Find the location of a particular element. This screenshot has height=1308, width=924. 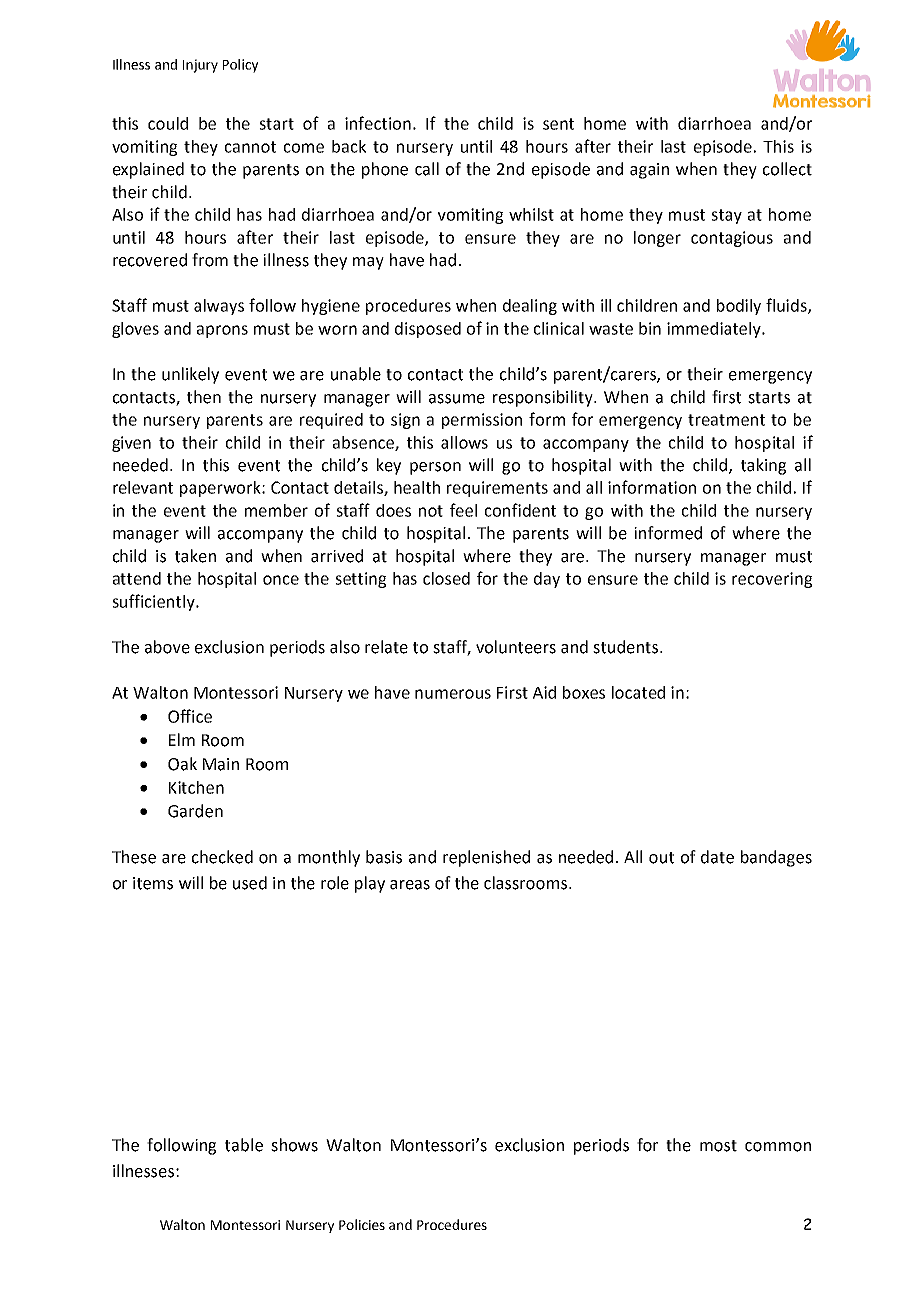

assume is located at coordinates (457, 399).
